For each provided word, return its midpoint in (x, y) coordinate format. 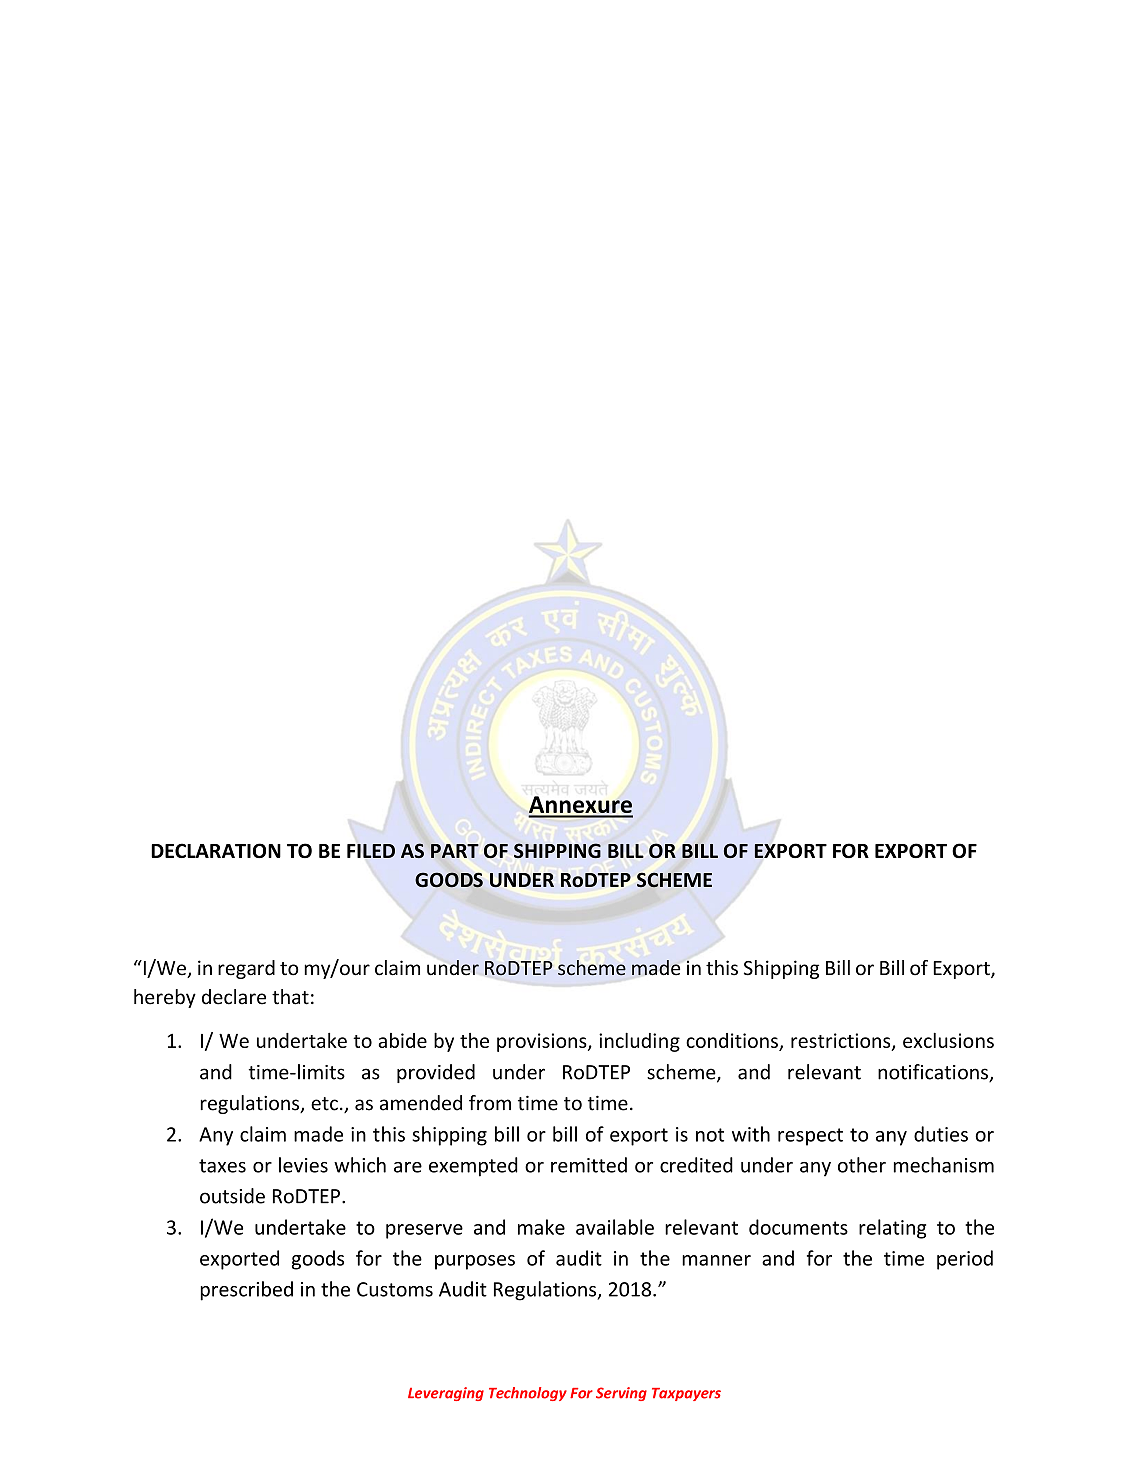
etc (324, 1104)
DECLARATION (216, 850)
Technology (528, 1394)
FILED (371, 851)
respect (810, 1137)
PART (455, 851)
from (490, 1103)
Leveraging (446, 1394)
